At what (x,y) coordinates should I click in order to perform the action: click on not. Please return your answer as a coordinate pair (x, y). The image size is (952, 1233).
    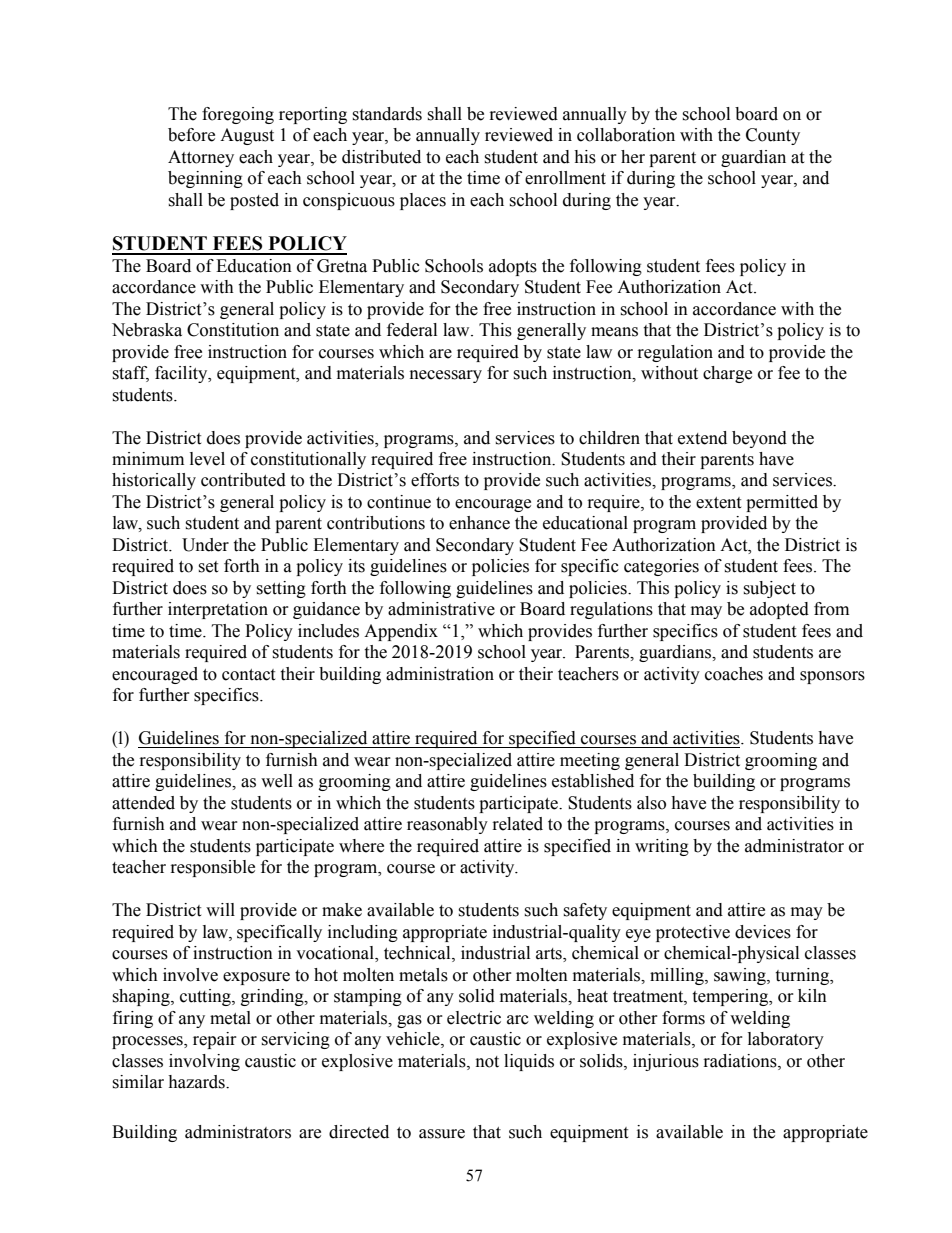
    Looking at the image, I should click on (487, 1062).
